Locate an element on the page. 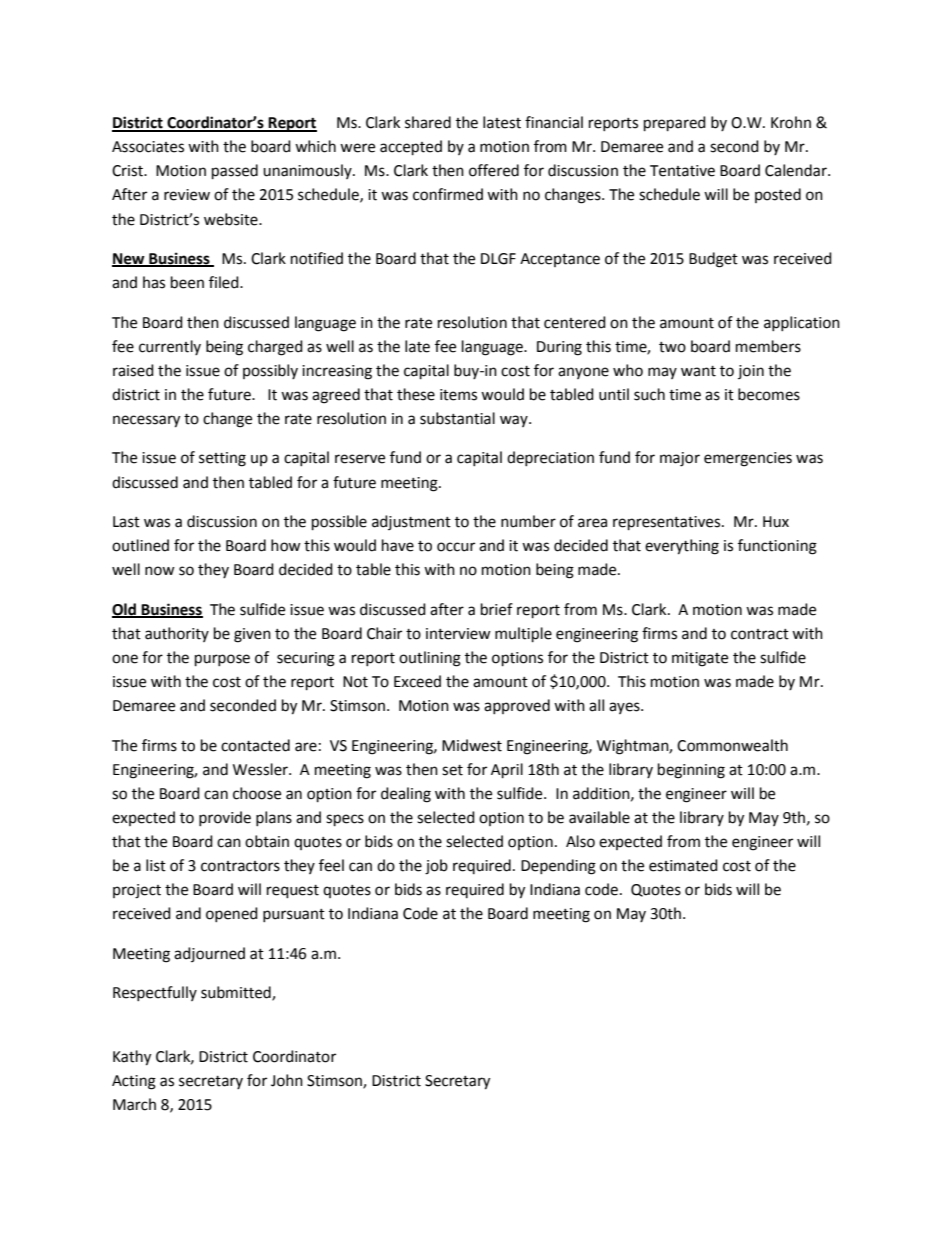  offered is located at coordinates (494, 170).
